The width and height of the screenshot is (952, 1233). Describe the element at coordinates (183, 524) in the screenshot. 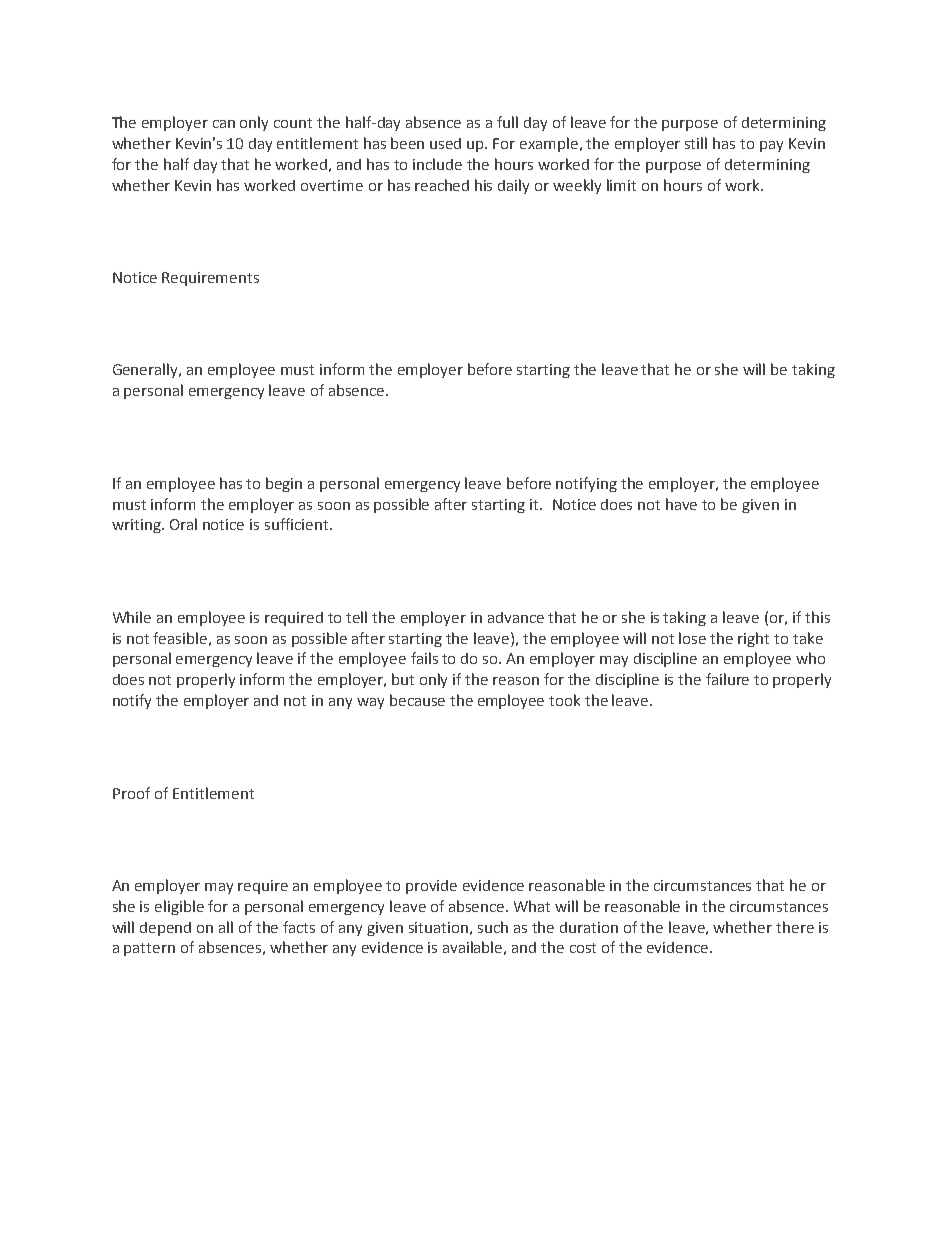

I see `Oral` at that location.
